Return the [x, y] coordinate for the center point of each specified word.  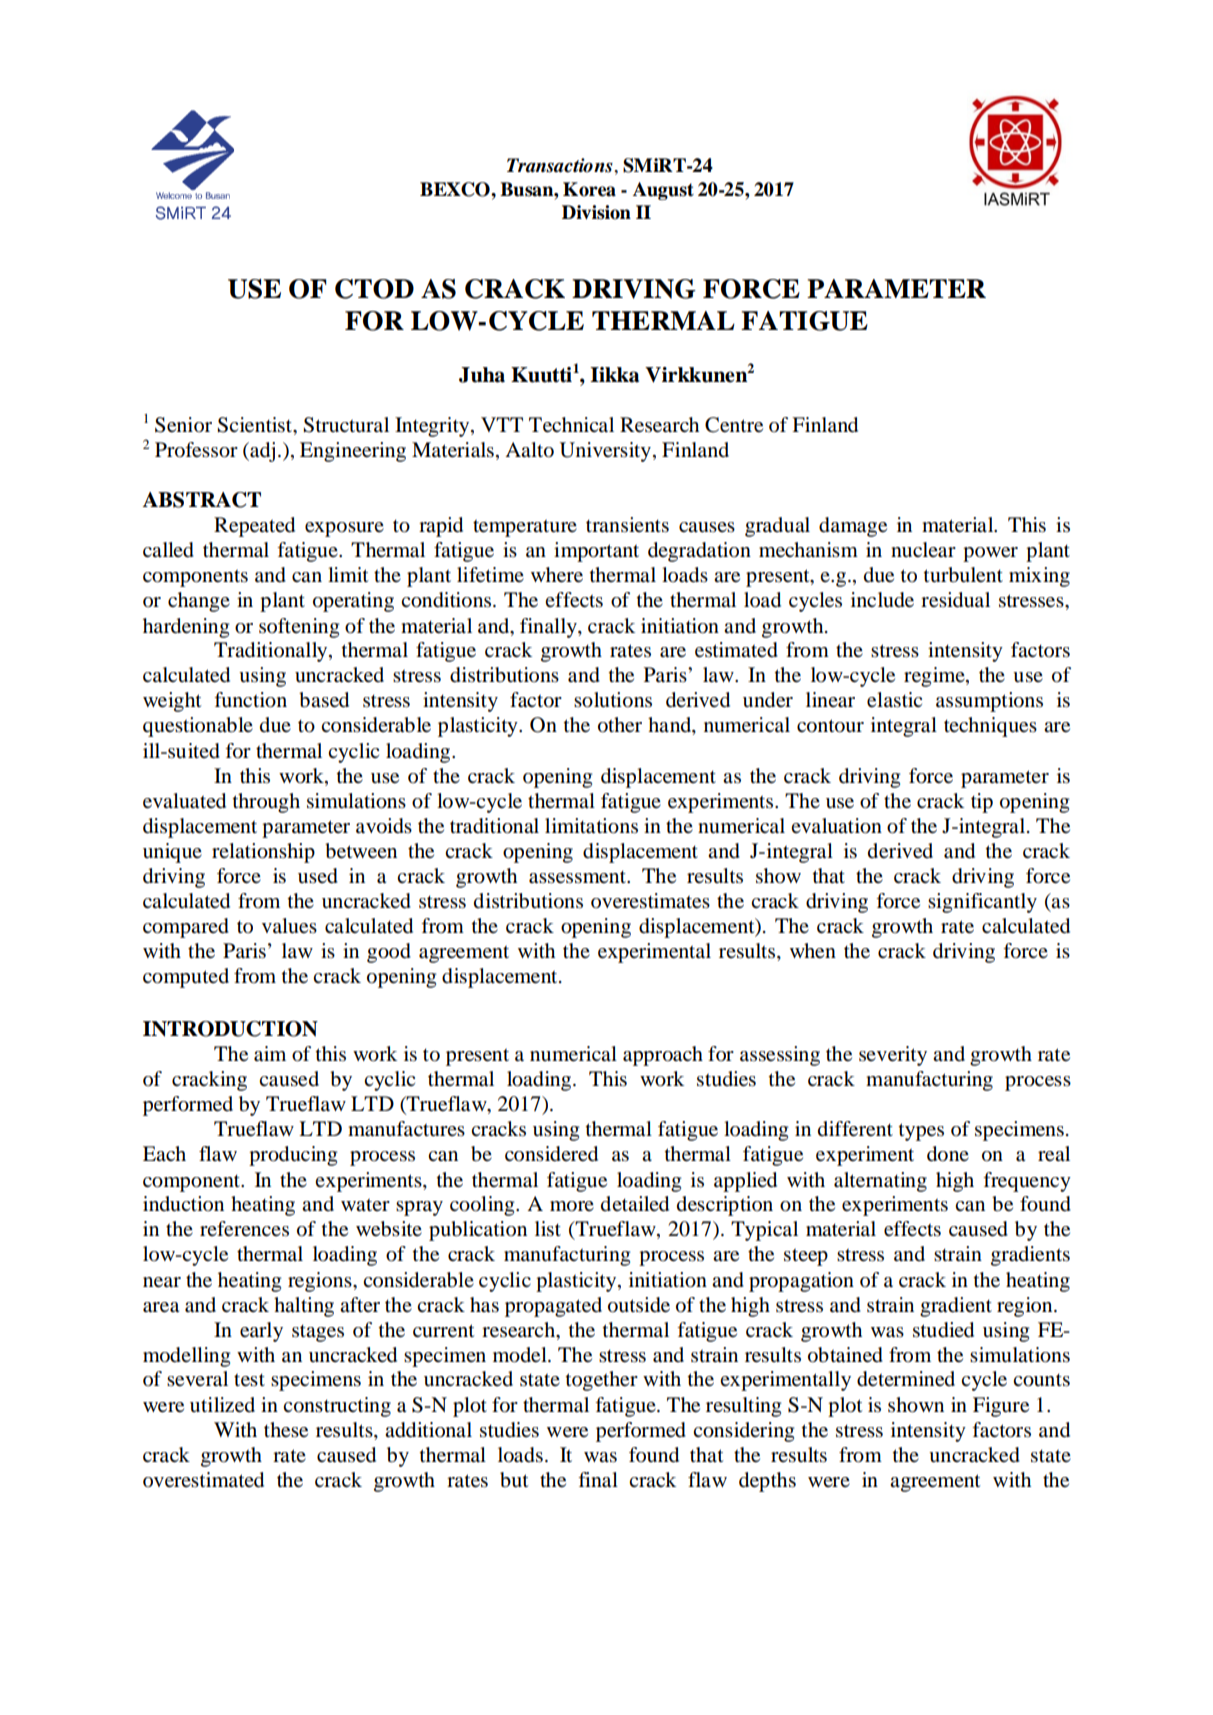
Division [596, 212]
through [266, 803]
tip [982, 803]
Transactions [561, 165]
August [663, 191]
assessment [578, 877]
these [286, 1430]
